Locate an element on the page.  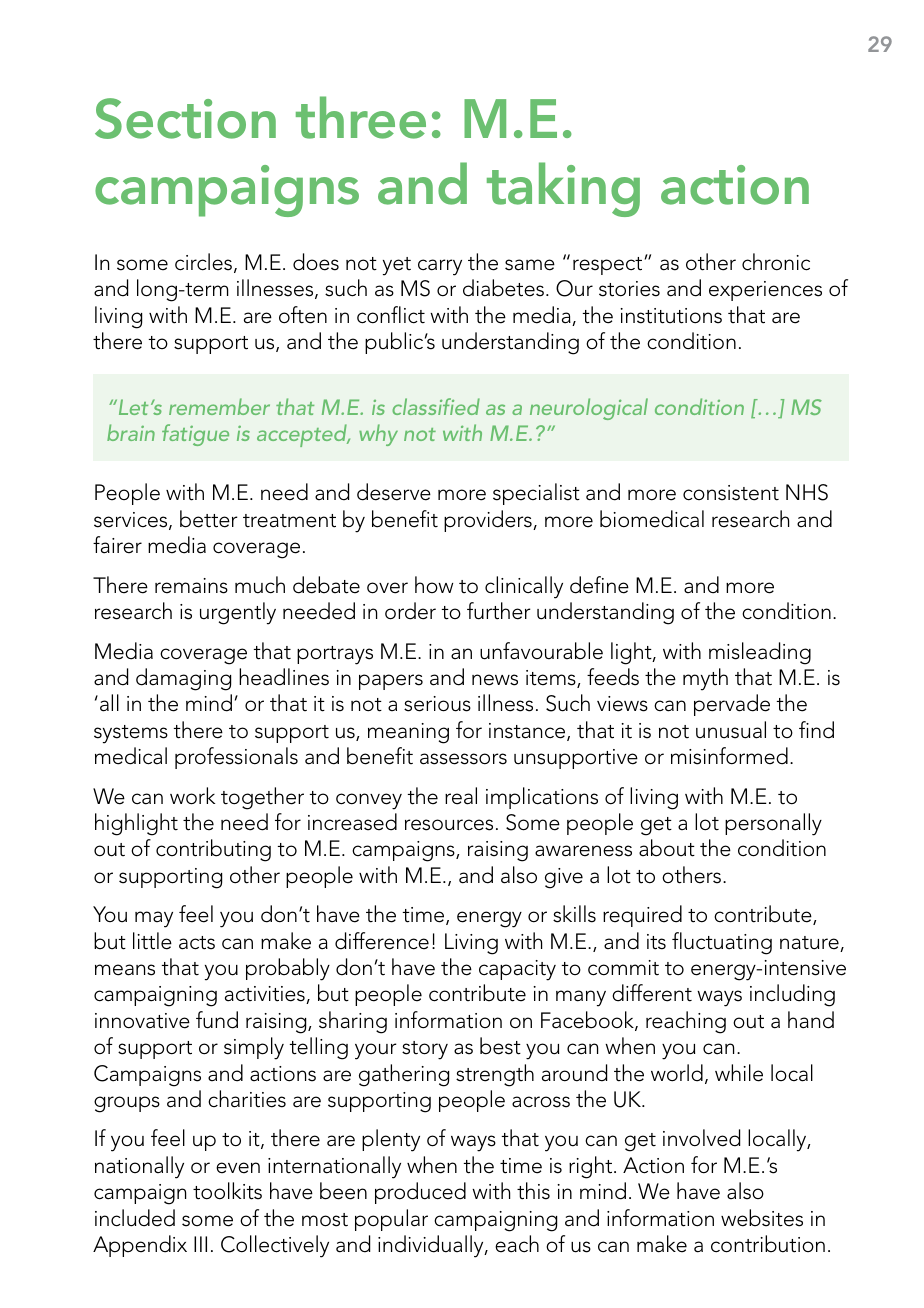
fluctuating is located at coordinates (722, 943).
